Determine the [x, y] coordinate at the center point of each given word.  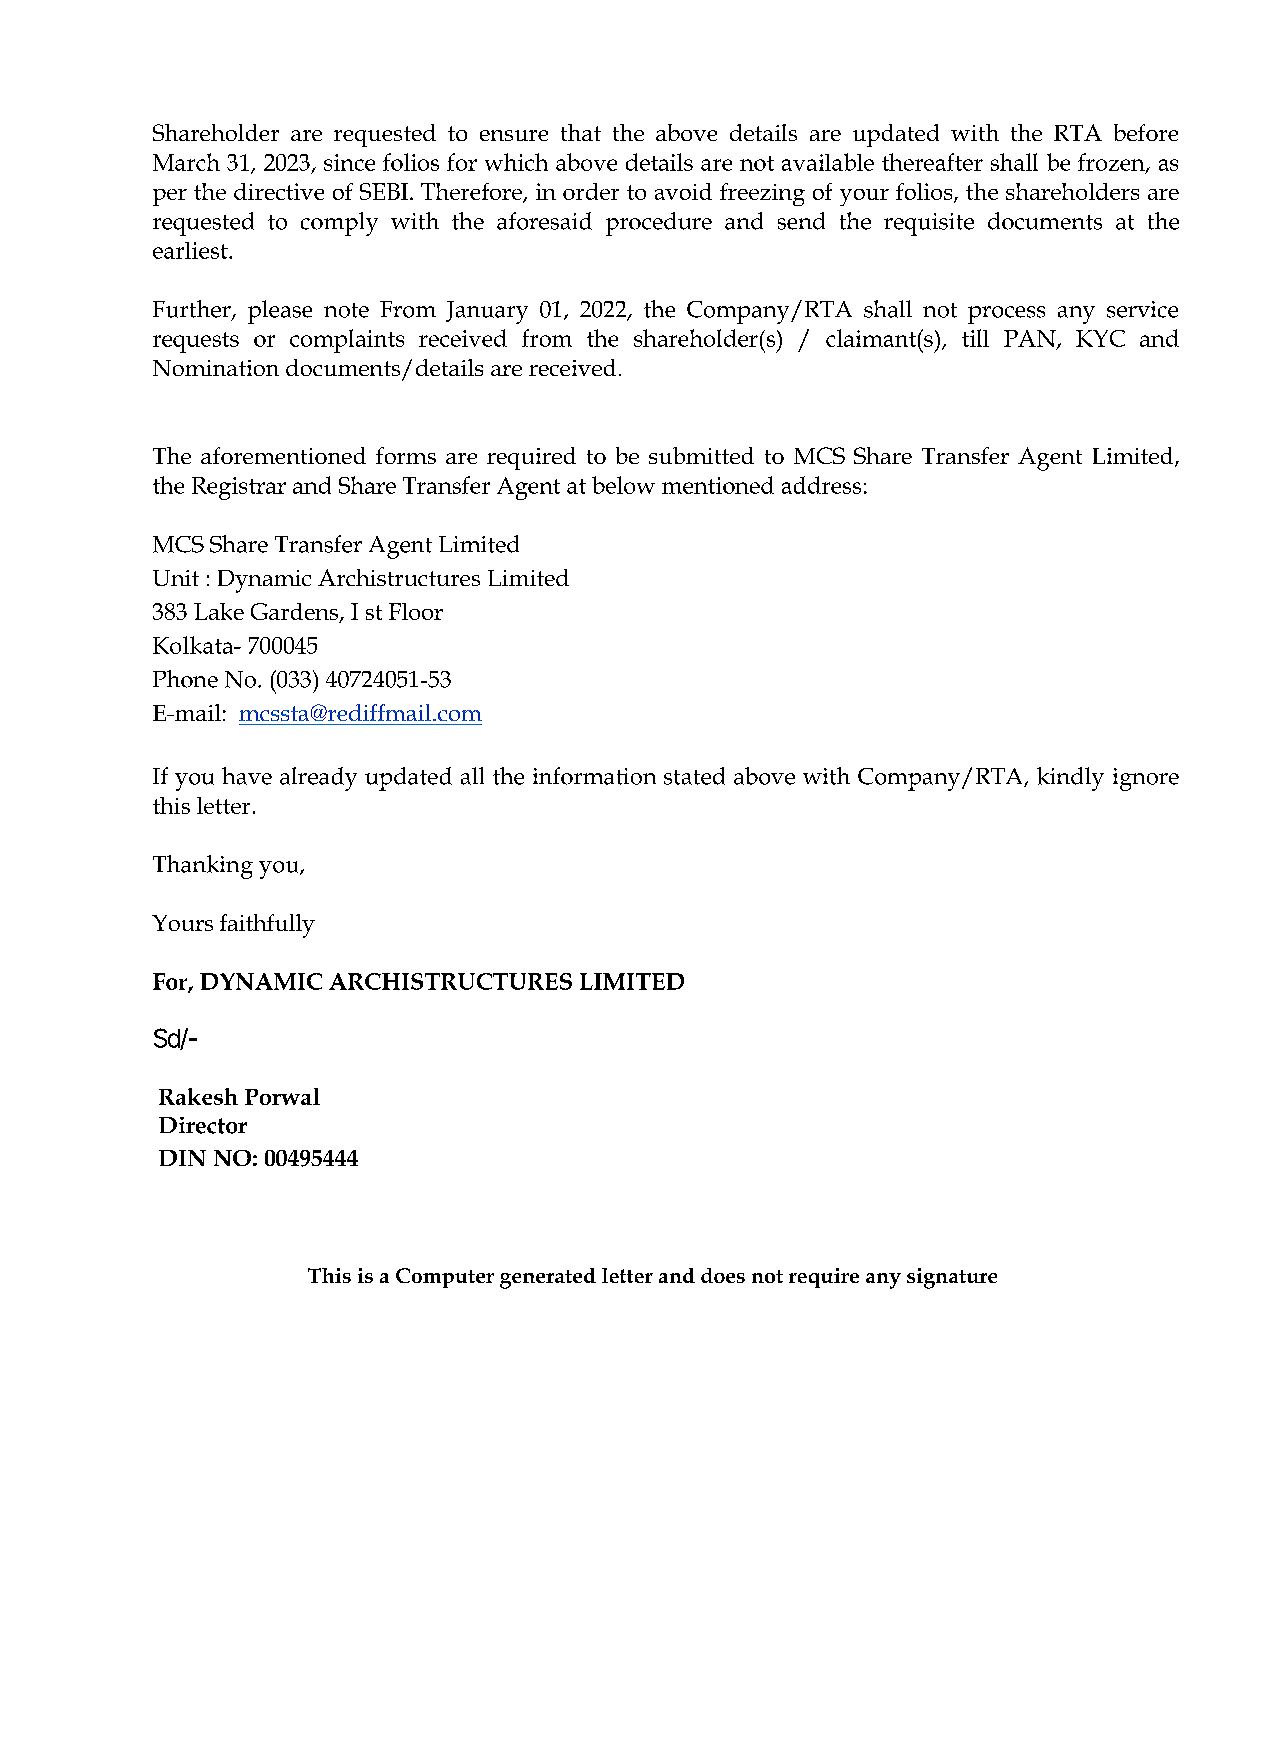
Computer [445, 1278]
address [821, 485]
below [623, 485]
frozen [1112, 163]
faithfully [267, 926]
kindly [1070, 779]
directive [279, 191]
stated [694, 776]
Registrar [239, 488]
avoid [683, 191]
